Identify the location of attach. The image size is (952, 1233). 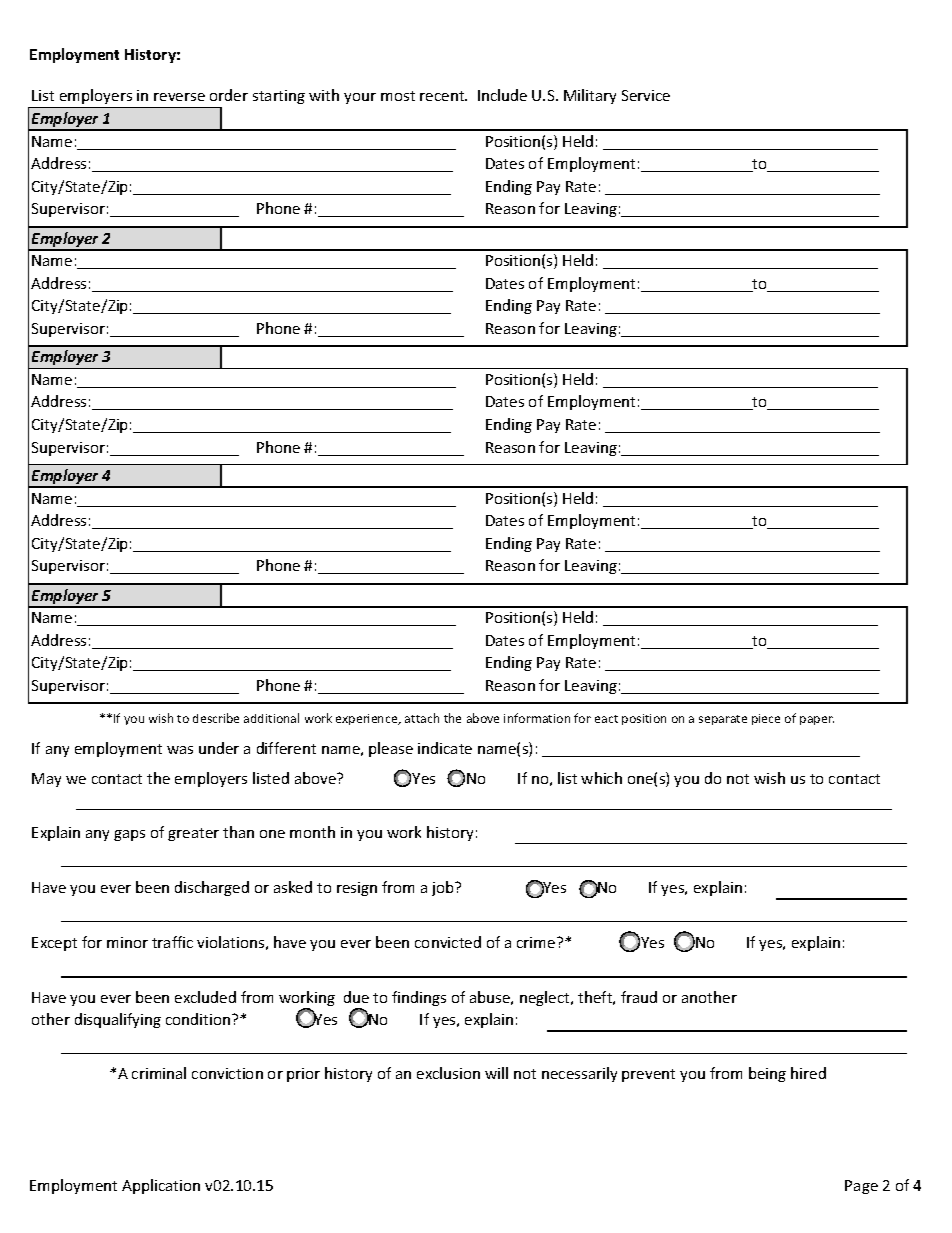
(422, 718).
